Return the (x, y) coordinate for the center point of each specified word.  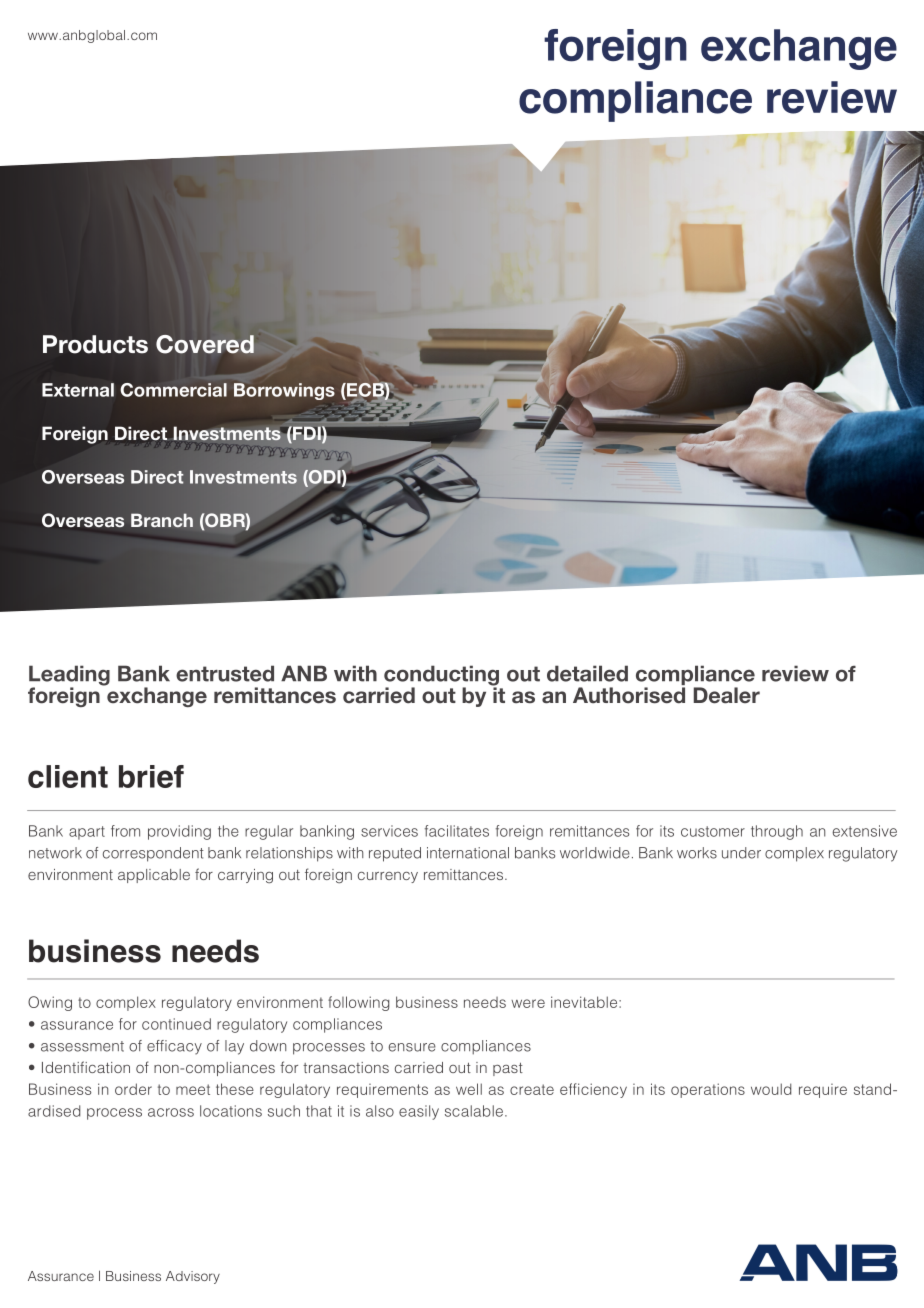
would (771, 1089)
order (133, 1089)
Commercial (174, 390)
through (777, 832)
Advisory (193, 1277)
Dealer (727, 695)
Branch (162, 520)
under (741, 853)
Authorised (629, 695)
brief (151, 776)
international (468, 853)
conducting (441, 676)
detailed (587, 673)
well (469, 1089)
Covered (205, 344)
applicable (154, 876)
